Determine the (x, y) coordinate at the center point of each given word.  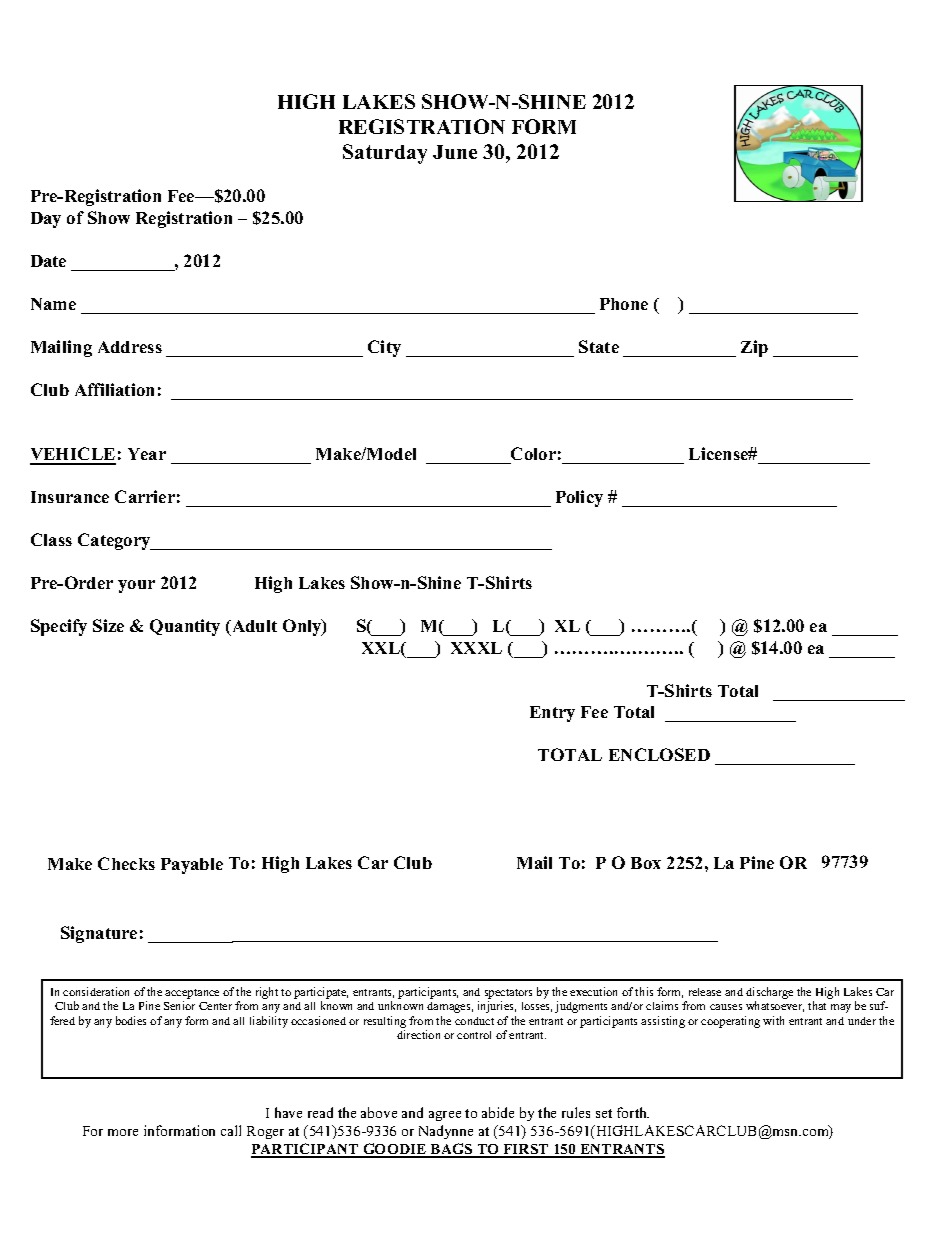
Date (48, 261)
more (123, 1132)
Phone (624, 304)
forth (633, 1112)
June (455, 152)
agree (445, 1116)
